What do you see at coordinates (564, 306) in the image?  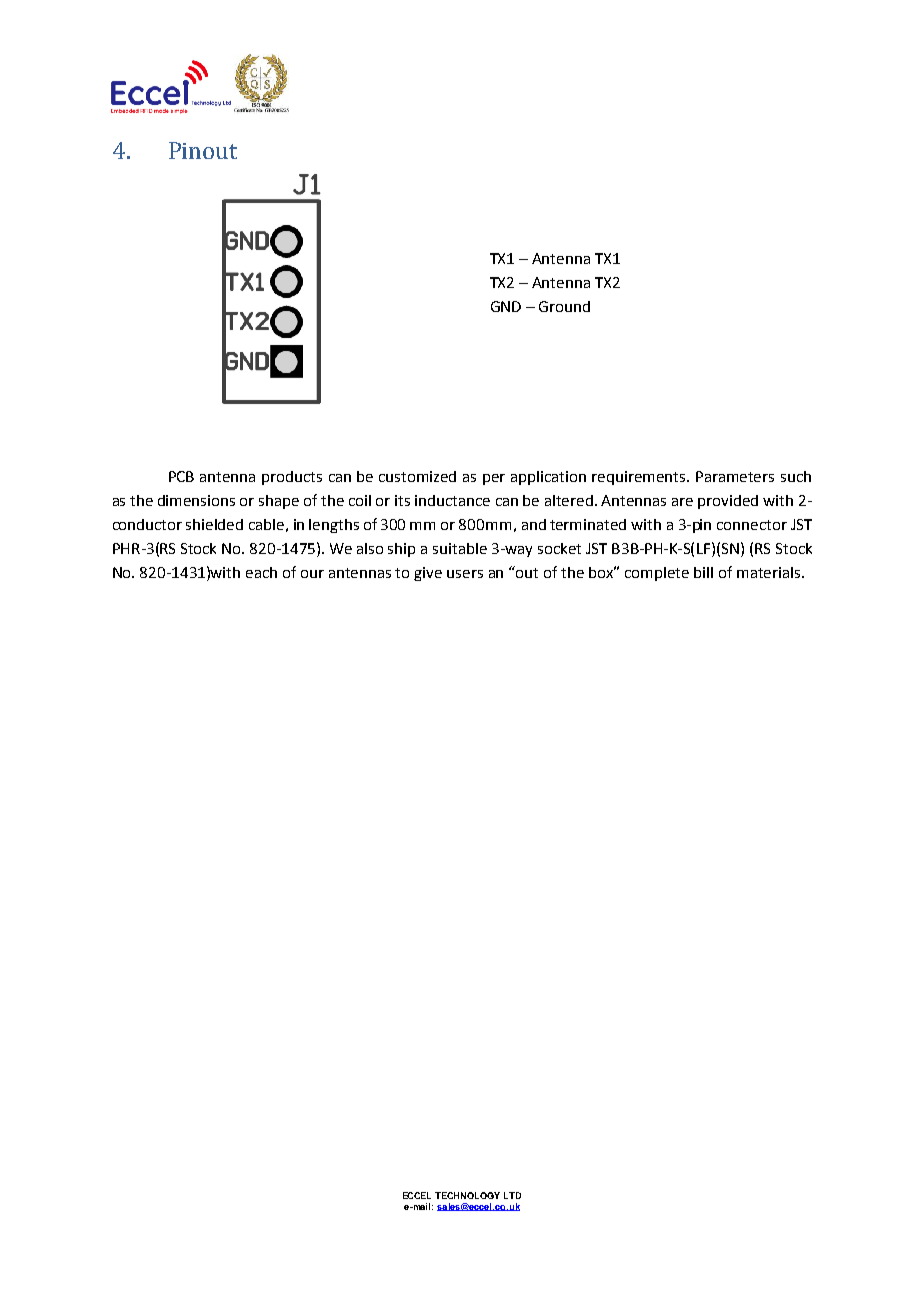 I see `Ground` at bounding box center [564, 306].
